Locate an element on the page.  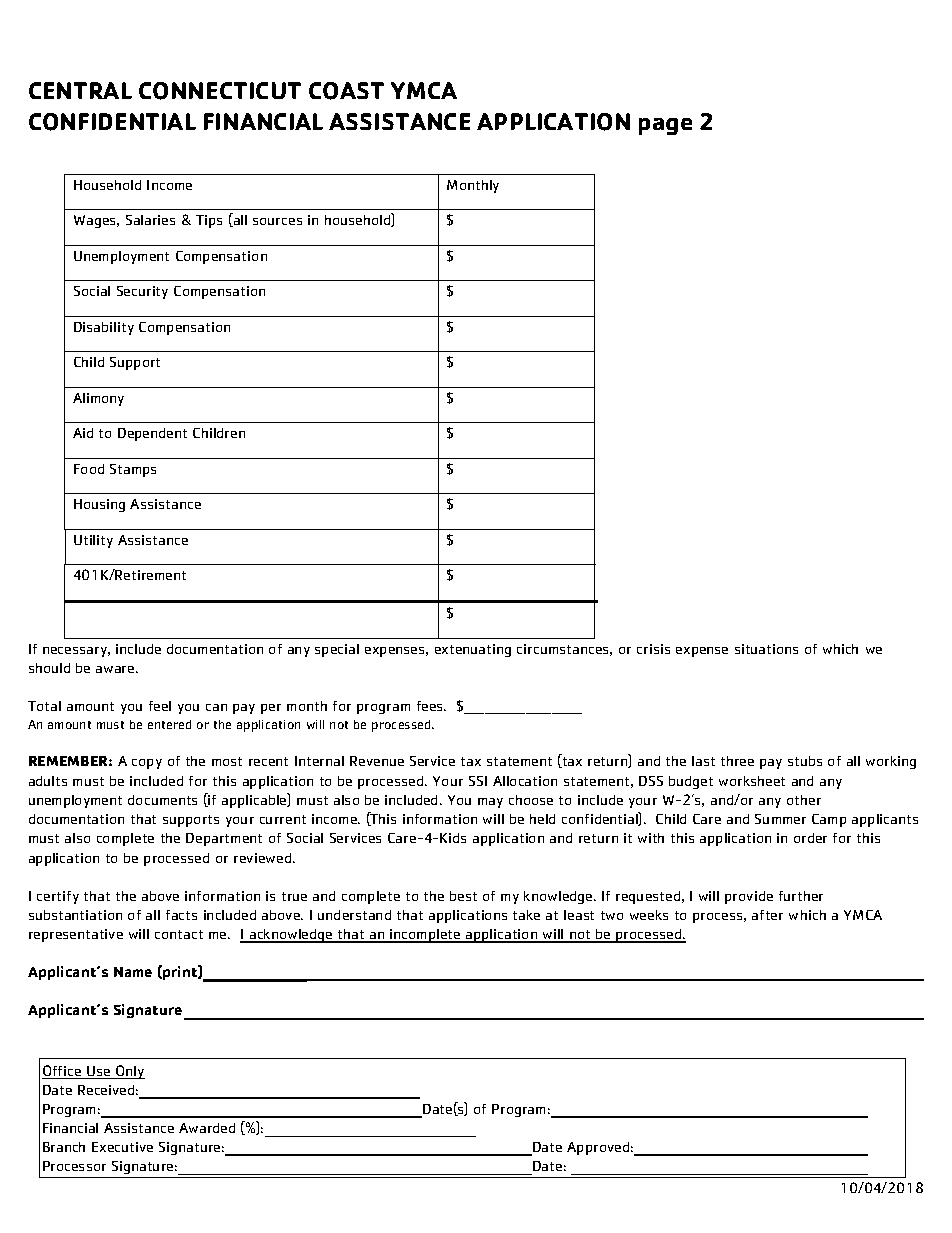
COAST is located at coordinates (346, 91).
